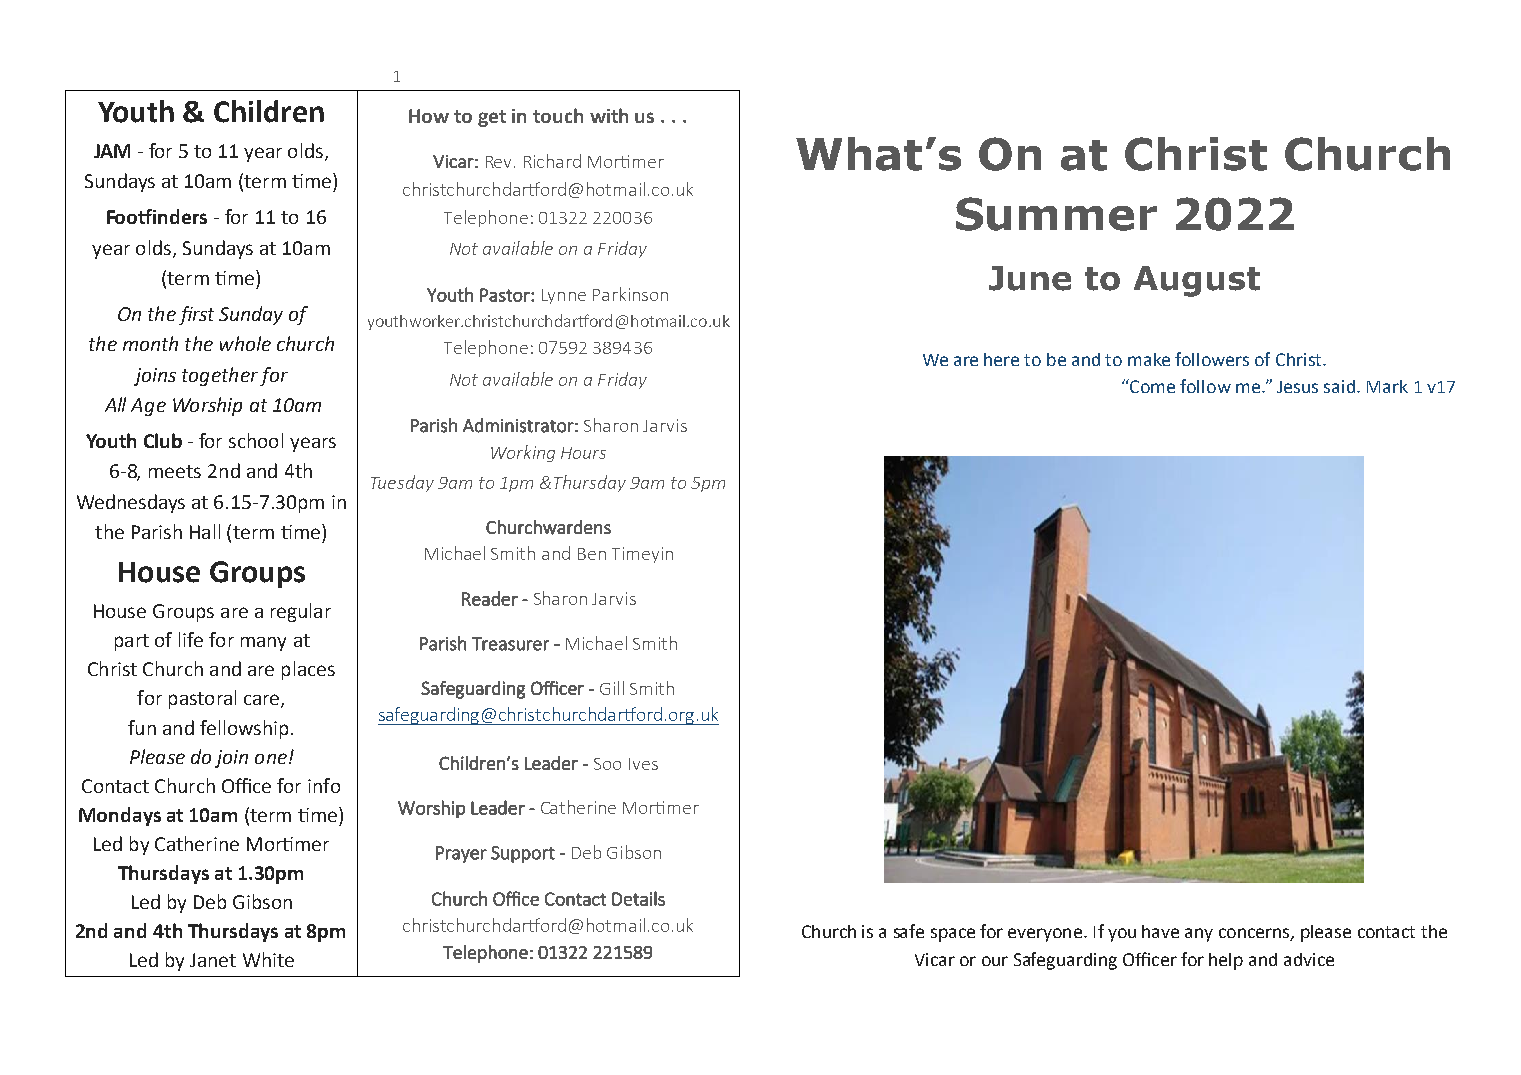 The image size is (1521, 1075). I want to click on Parkinson, so click(630, 294).
